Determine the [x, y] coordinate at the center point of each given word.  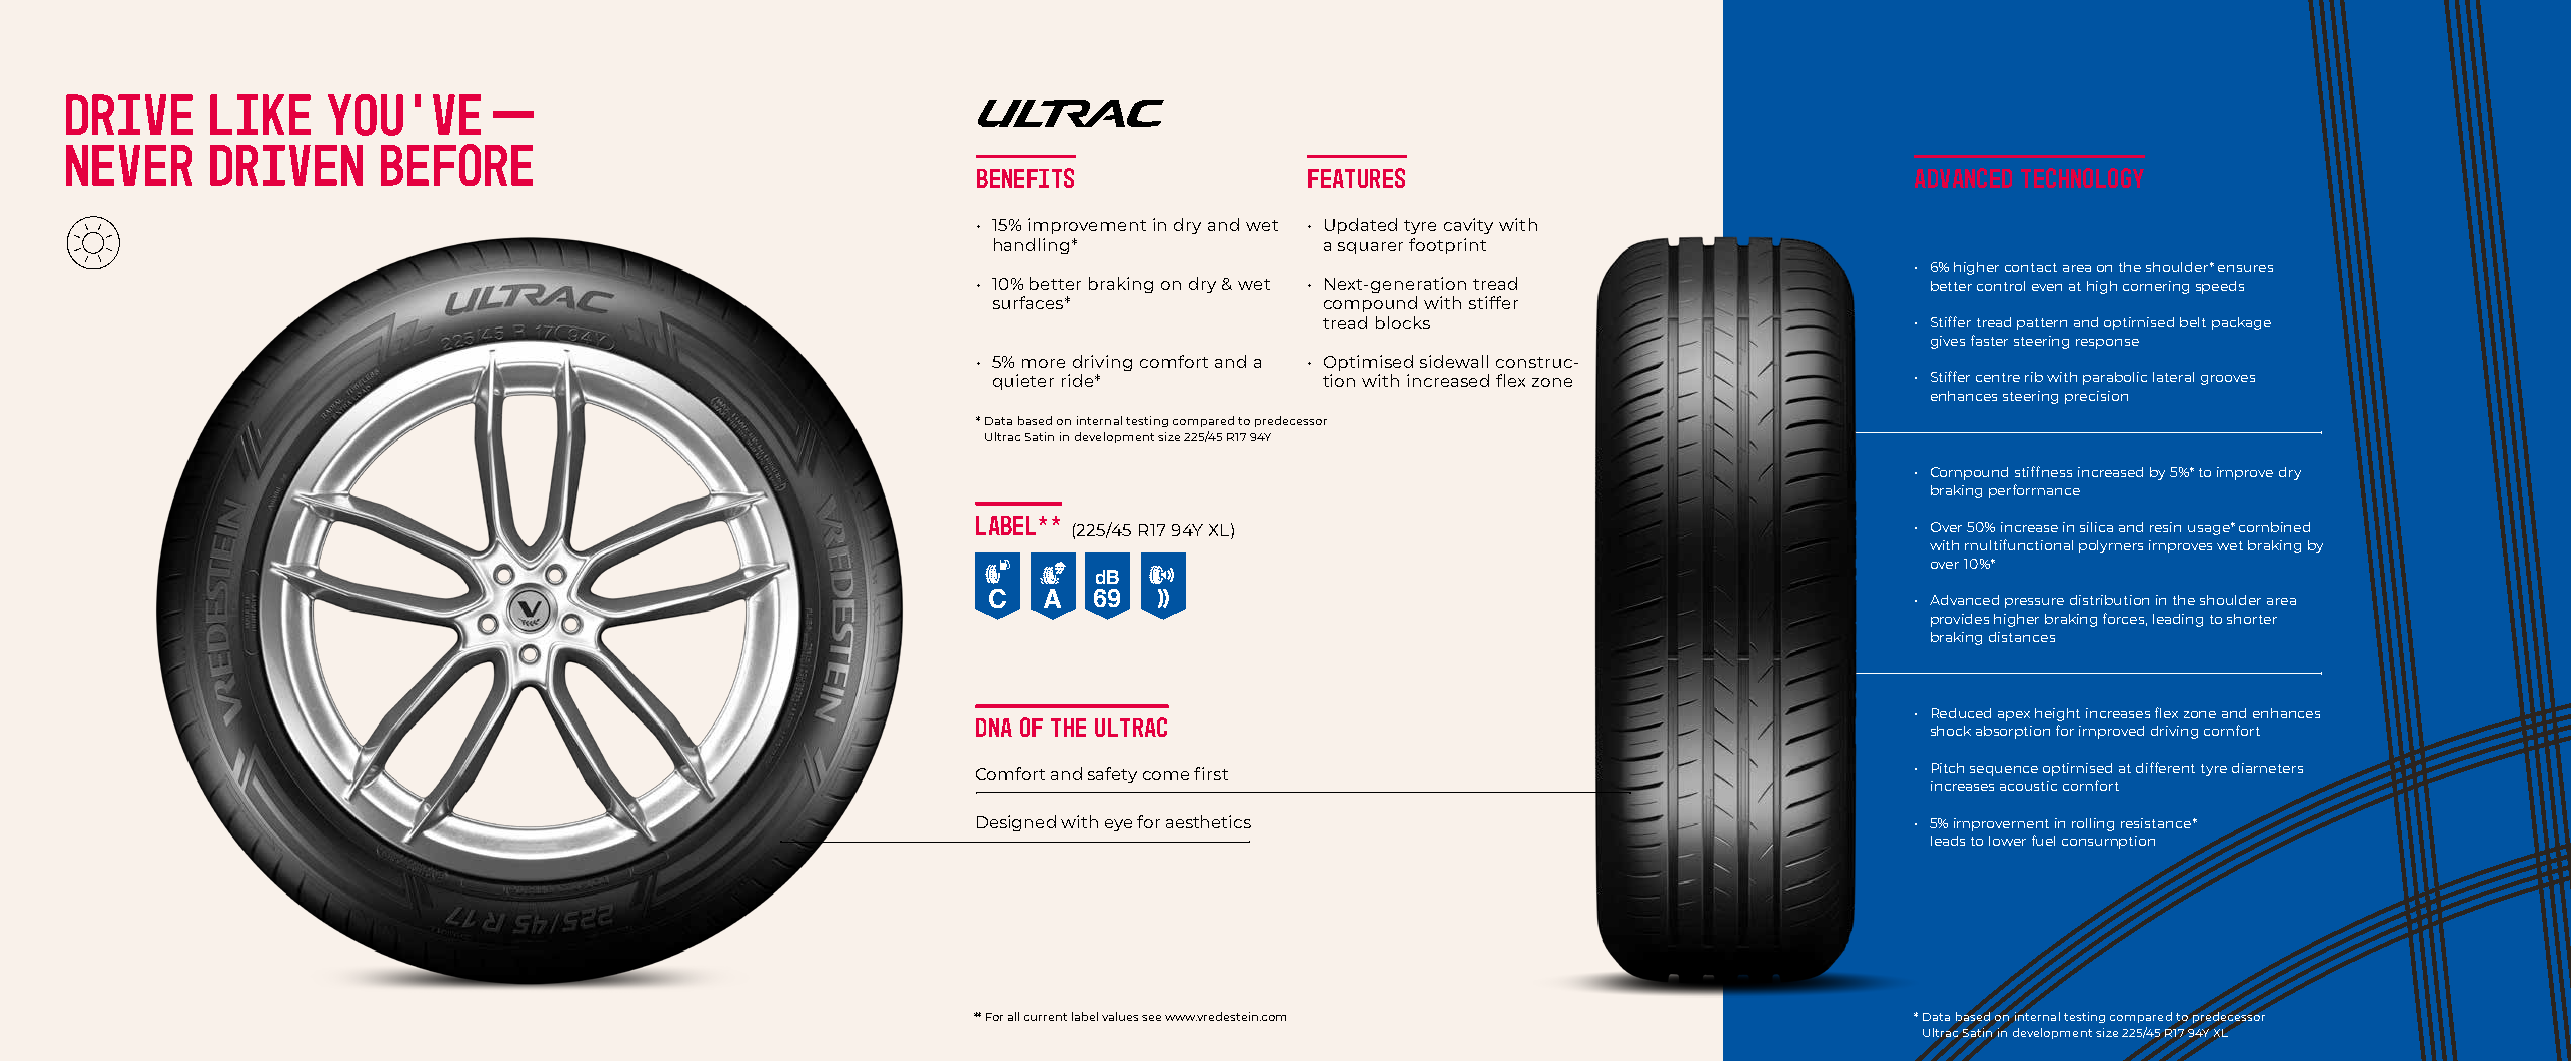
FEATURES [1356, 178]
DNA [994, 727]
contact [2031, 267]
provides [1960, 620]
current [1045, 1017]
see [1151, 1018]
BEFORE [457, 165]
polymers [2111, 546]
